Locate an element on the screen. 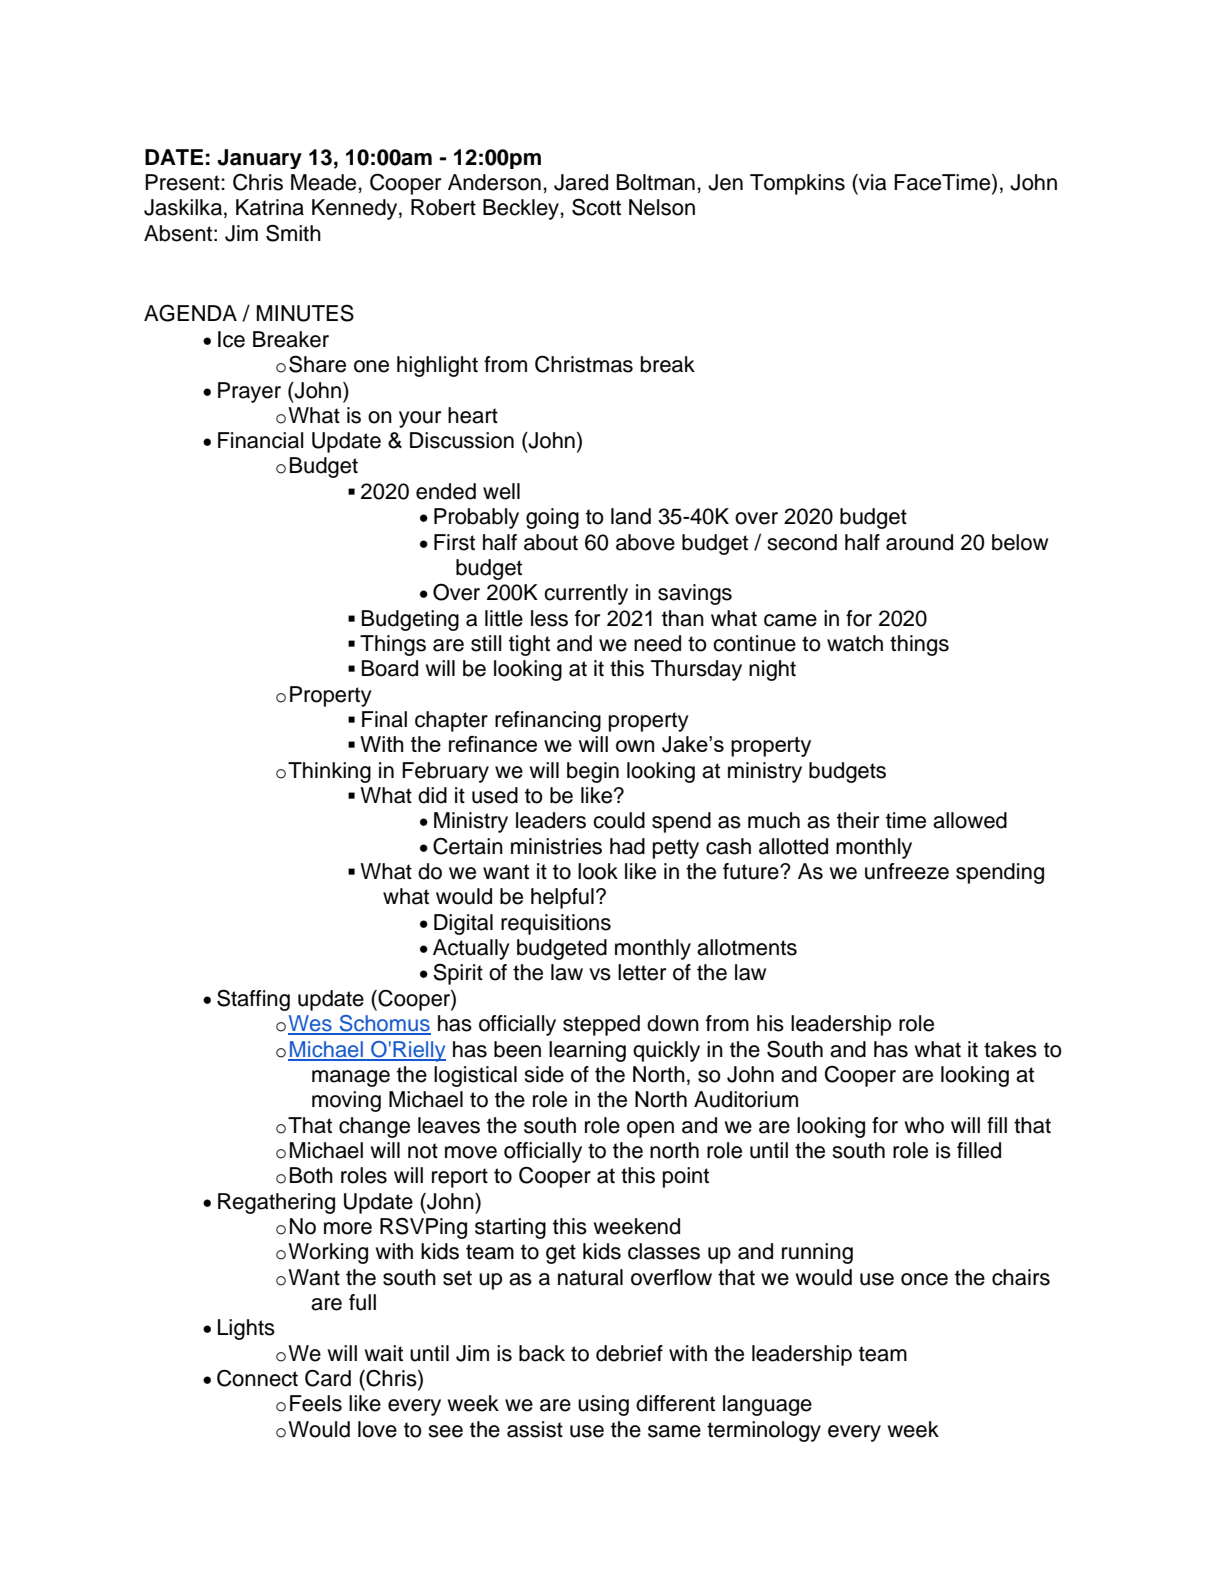  Final is located at coordinates (384, 719).
